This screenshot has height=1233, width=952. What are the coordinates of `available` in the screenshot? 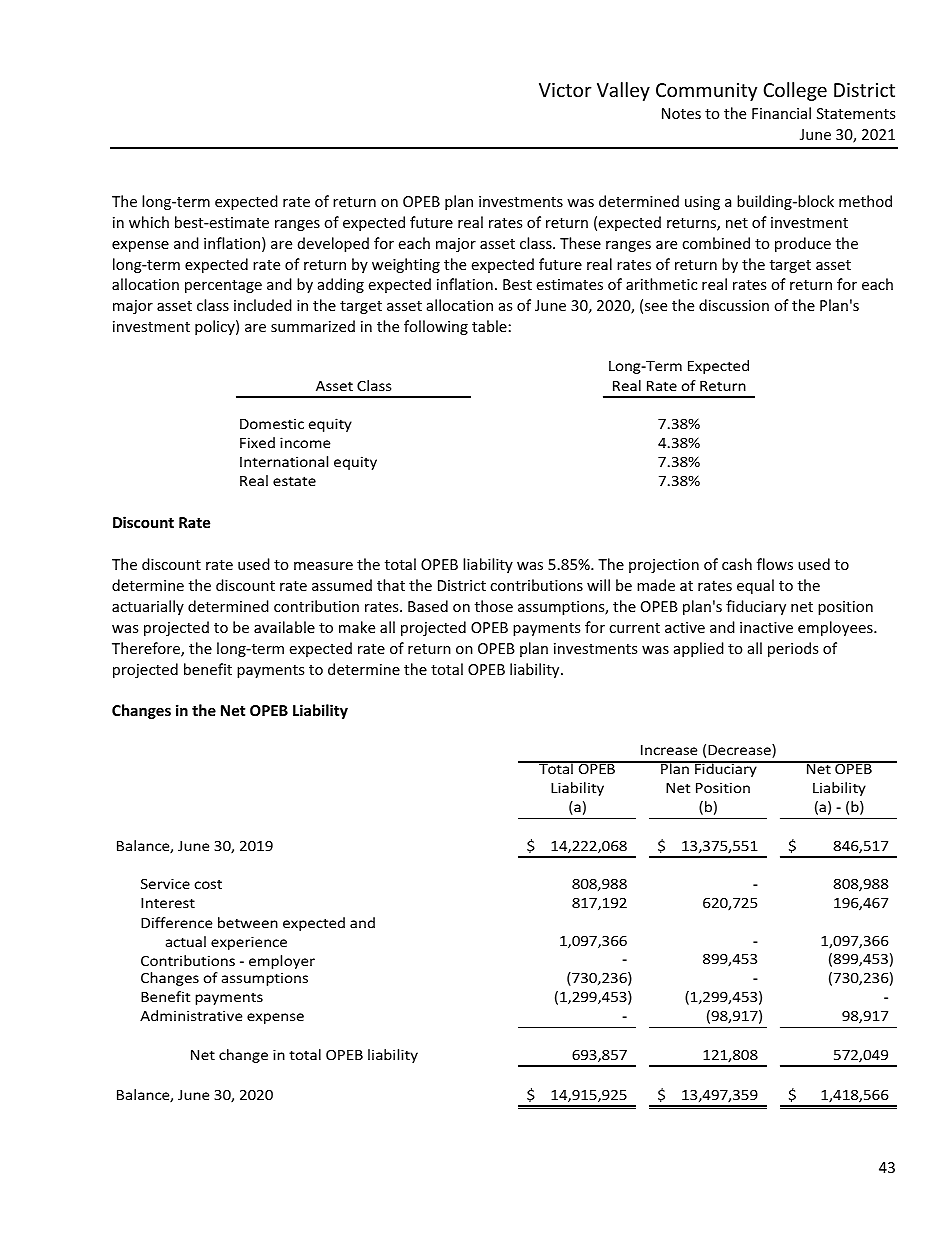 It's located at (284, 627).
